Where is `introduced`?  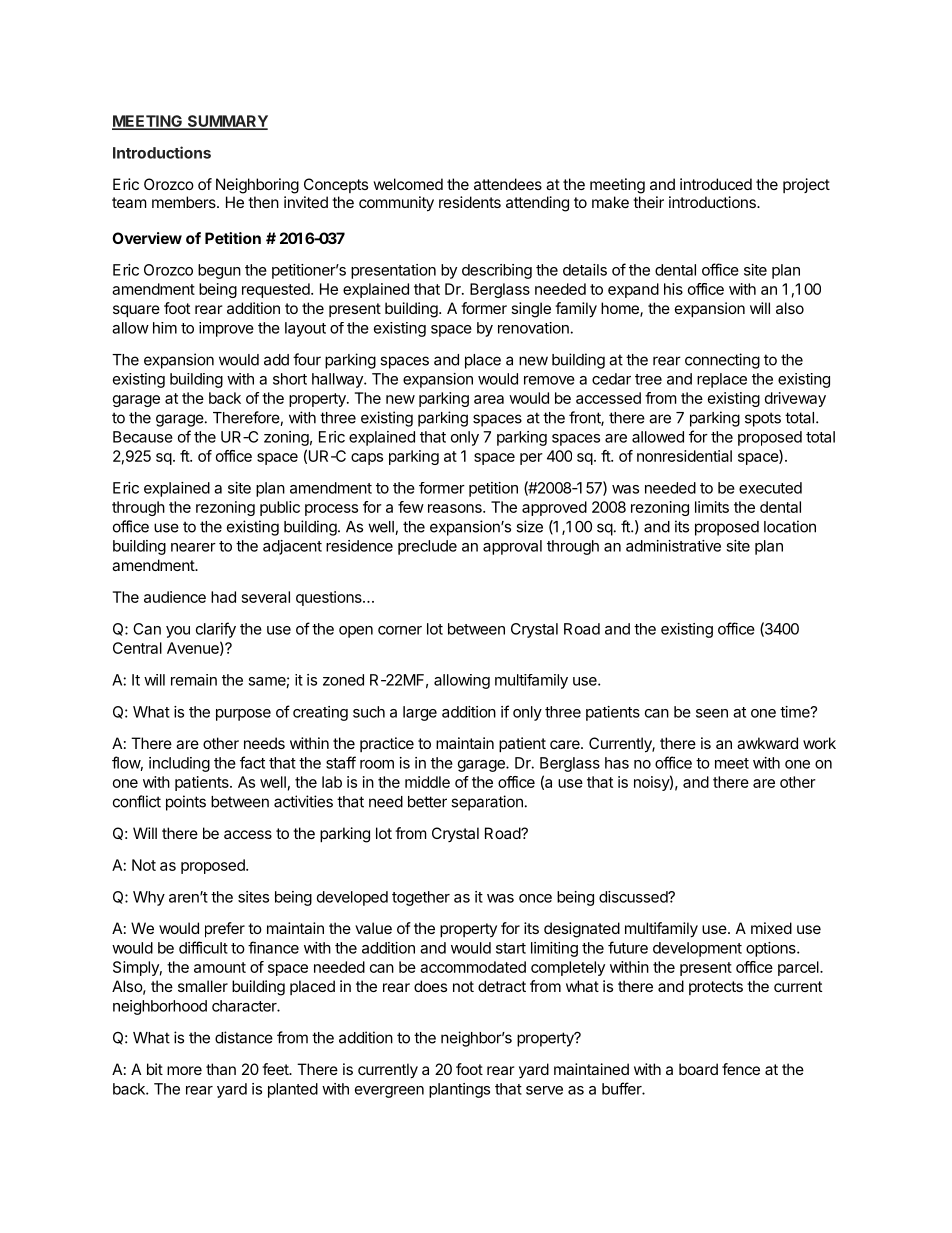
introduced is located at coordinates (716, 184).
